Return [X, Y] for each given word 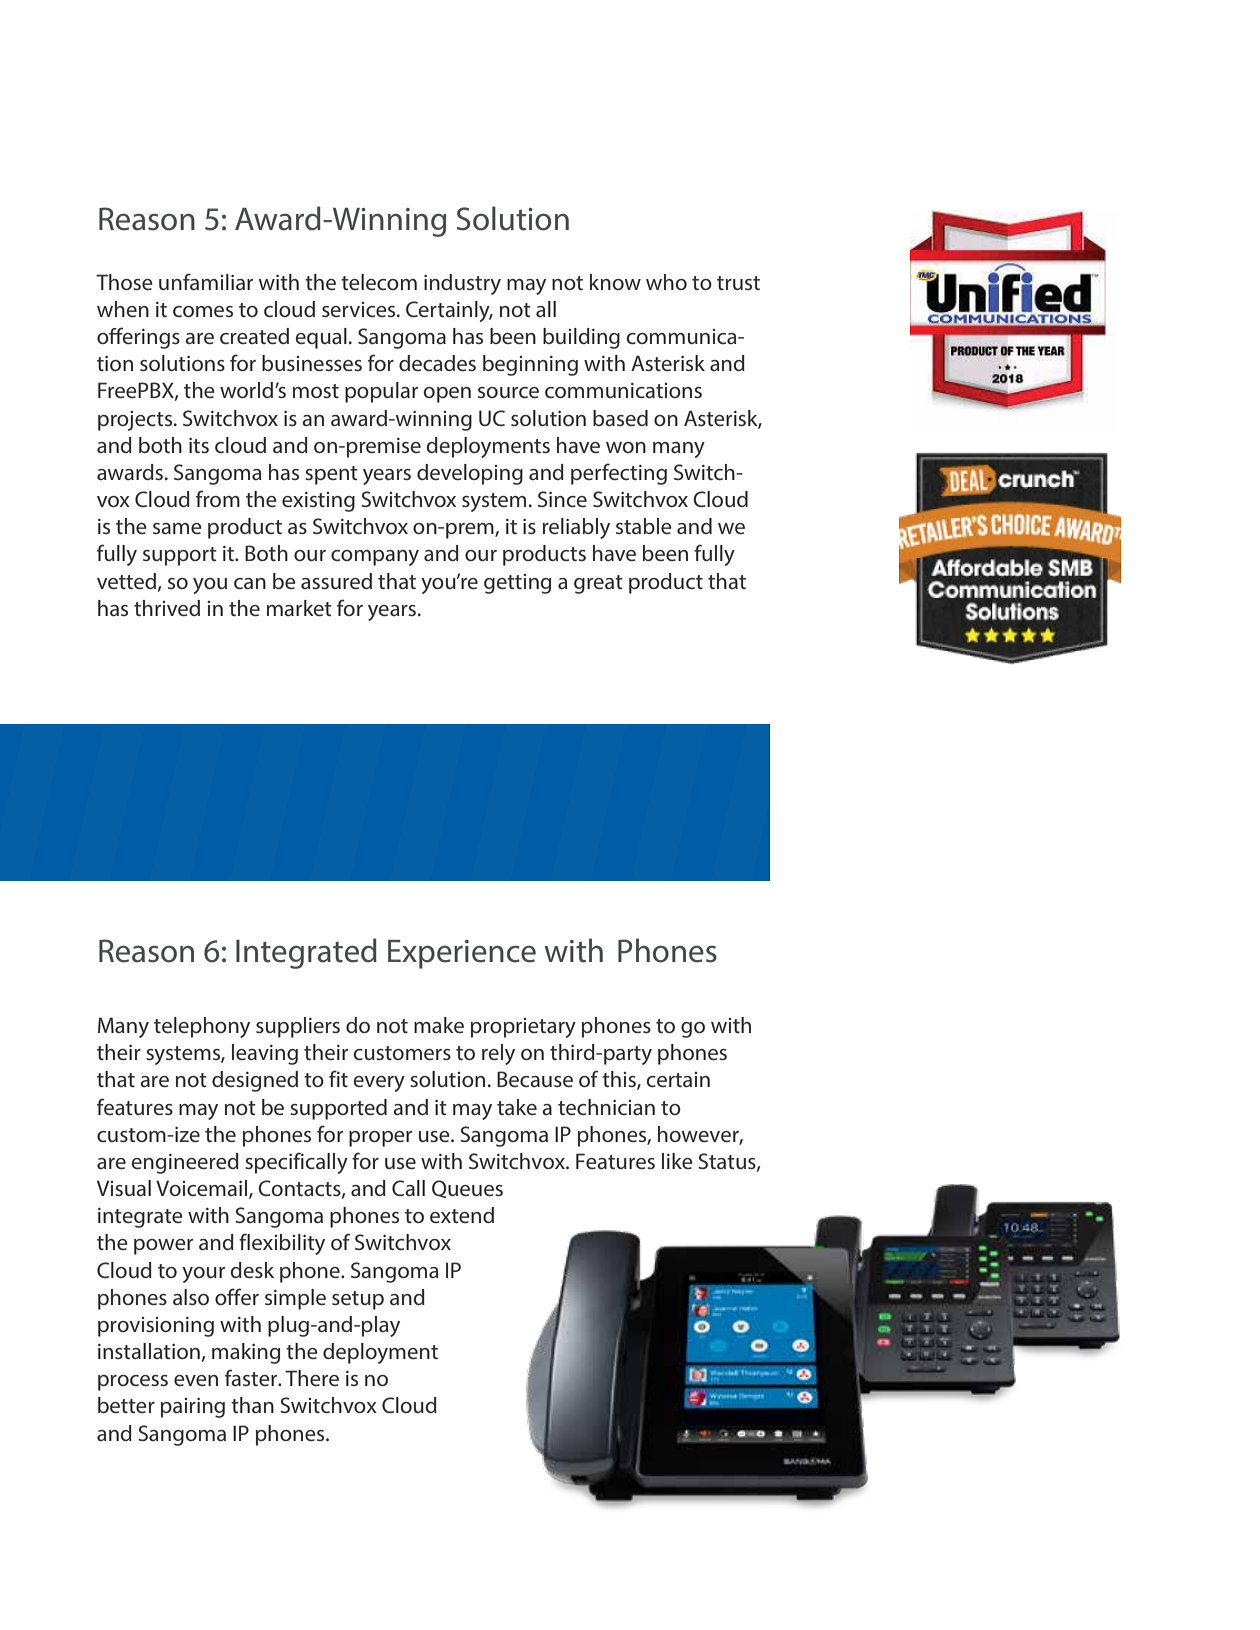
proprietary [523, 1028]
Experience [462, 954]
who [666, 282]
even [196, 1380]
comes [203, 311]
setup [358, 1300]
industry [462, 284]
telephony [202, 1027]
